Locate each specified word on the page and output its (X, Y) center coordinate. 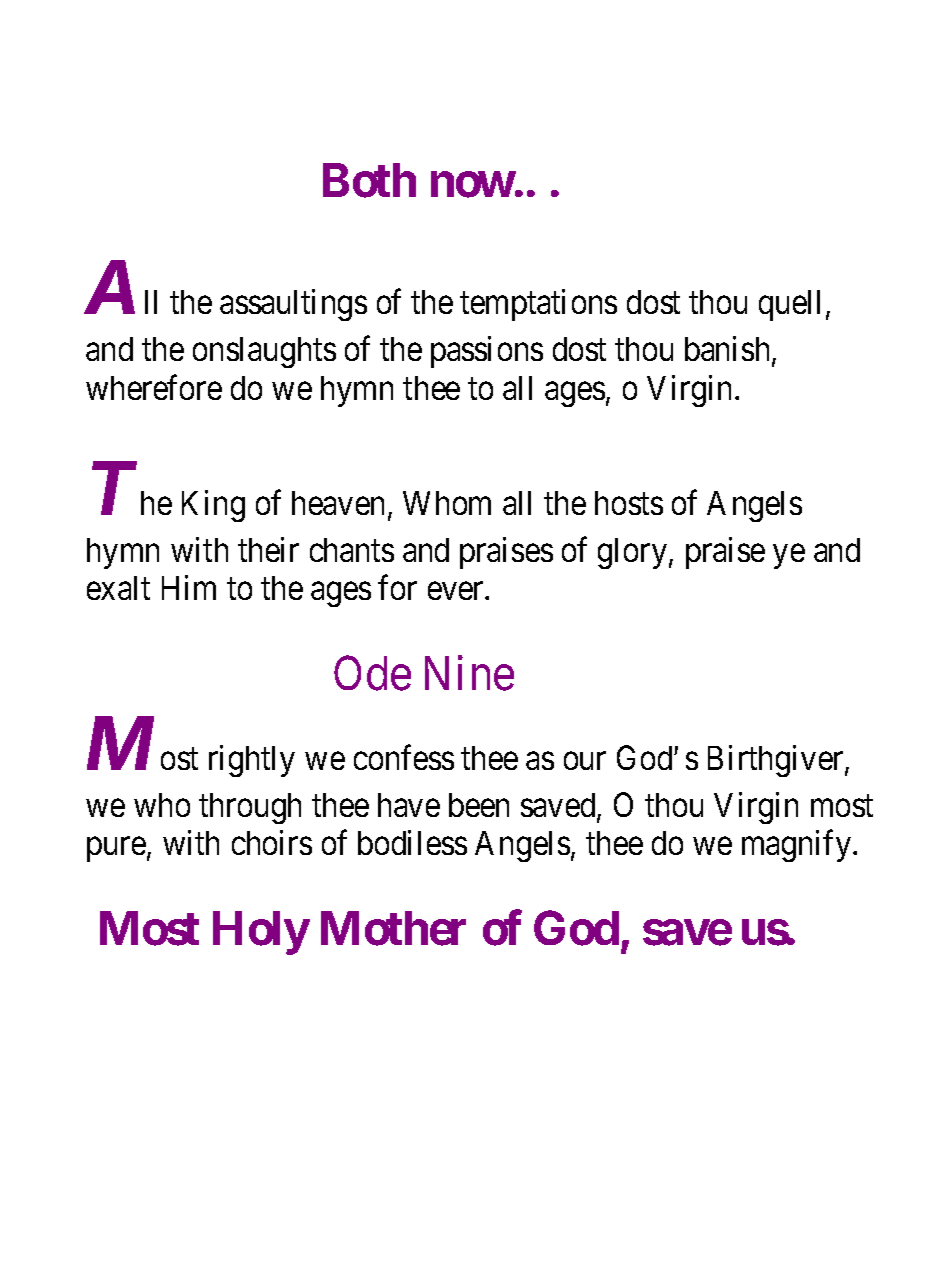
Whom (447, 503)
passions (487, 352)
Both (369, 180)
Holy (261, 933)
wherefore (154, 387)
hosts (629, 503)
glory (632, 553)
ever (457, 591)
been (479, 805)
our (585, 761)
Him (189, 587)
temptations (538, 305)
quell (793, 305)
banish (729, 350)
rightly (252, 761)
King (213, 506)
